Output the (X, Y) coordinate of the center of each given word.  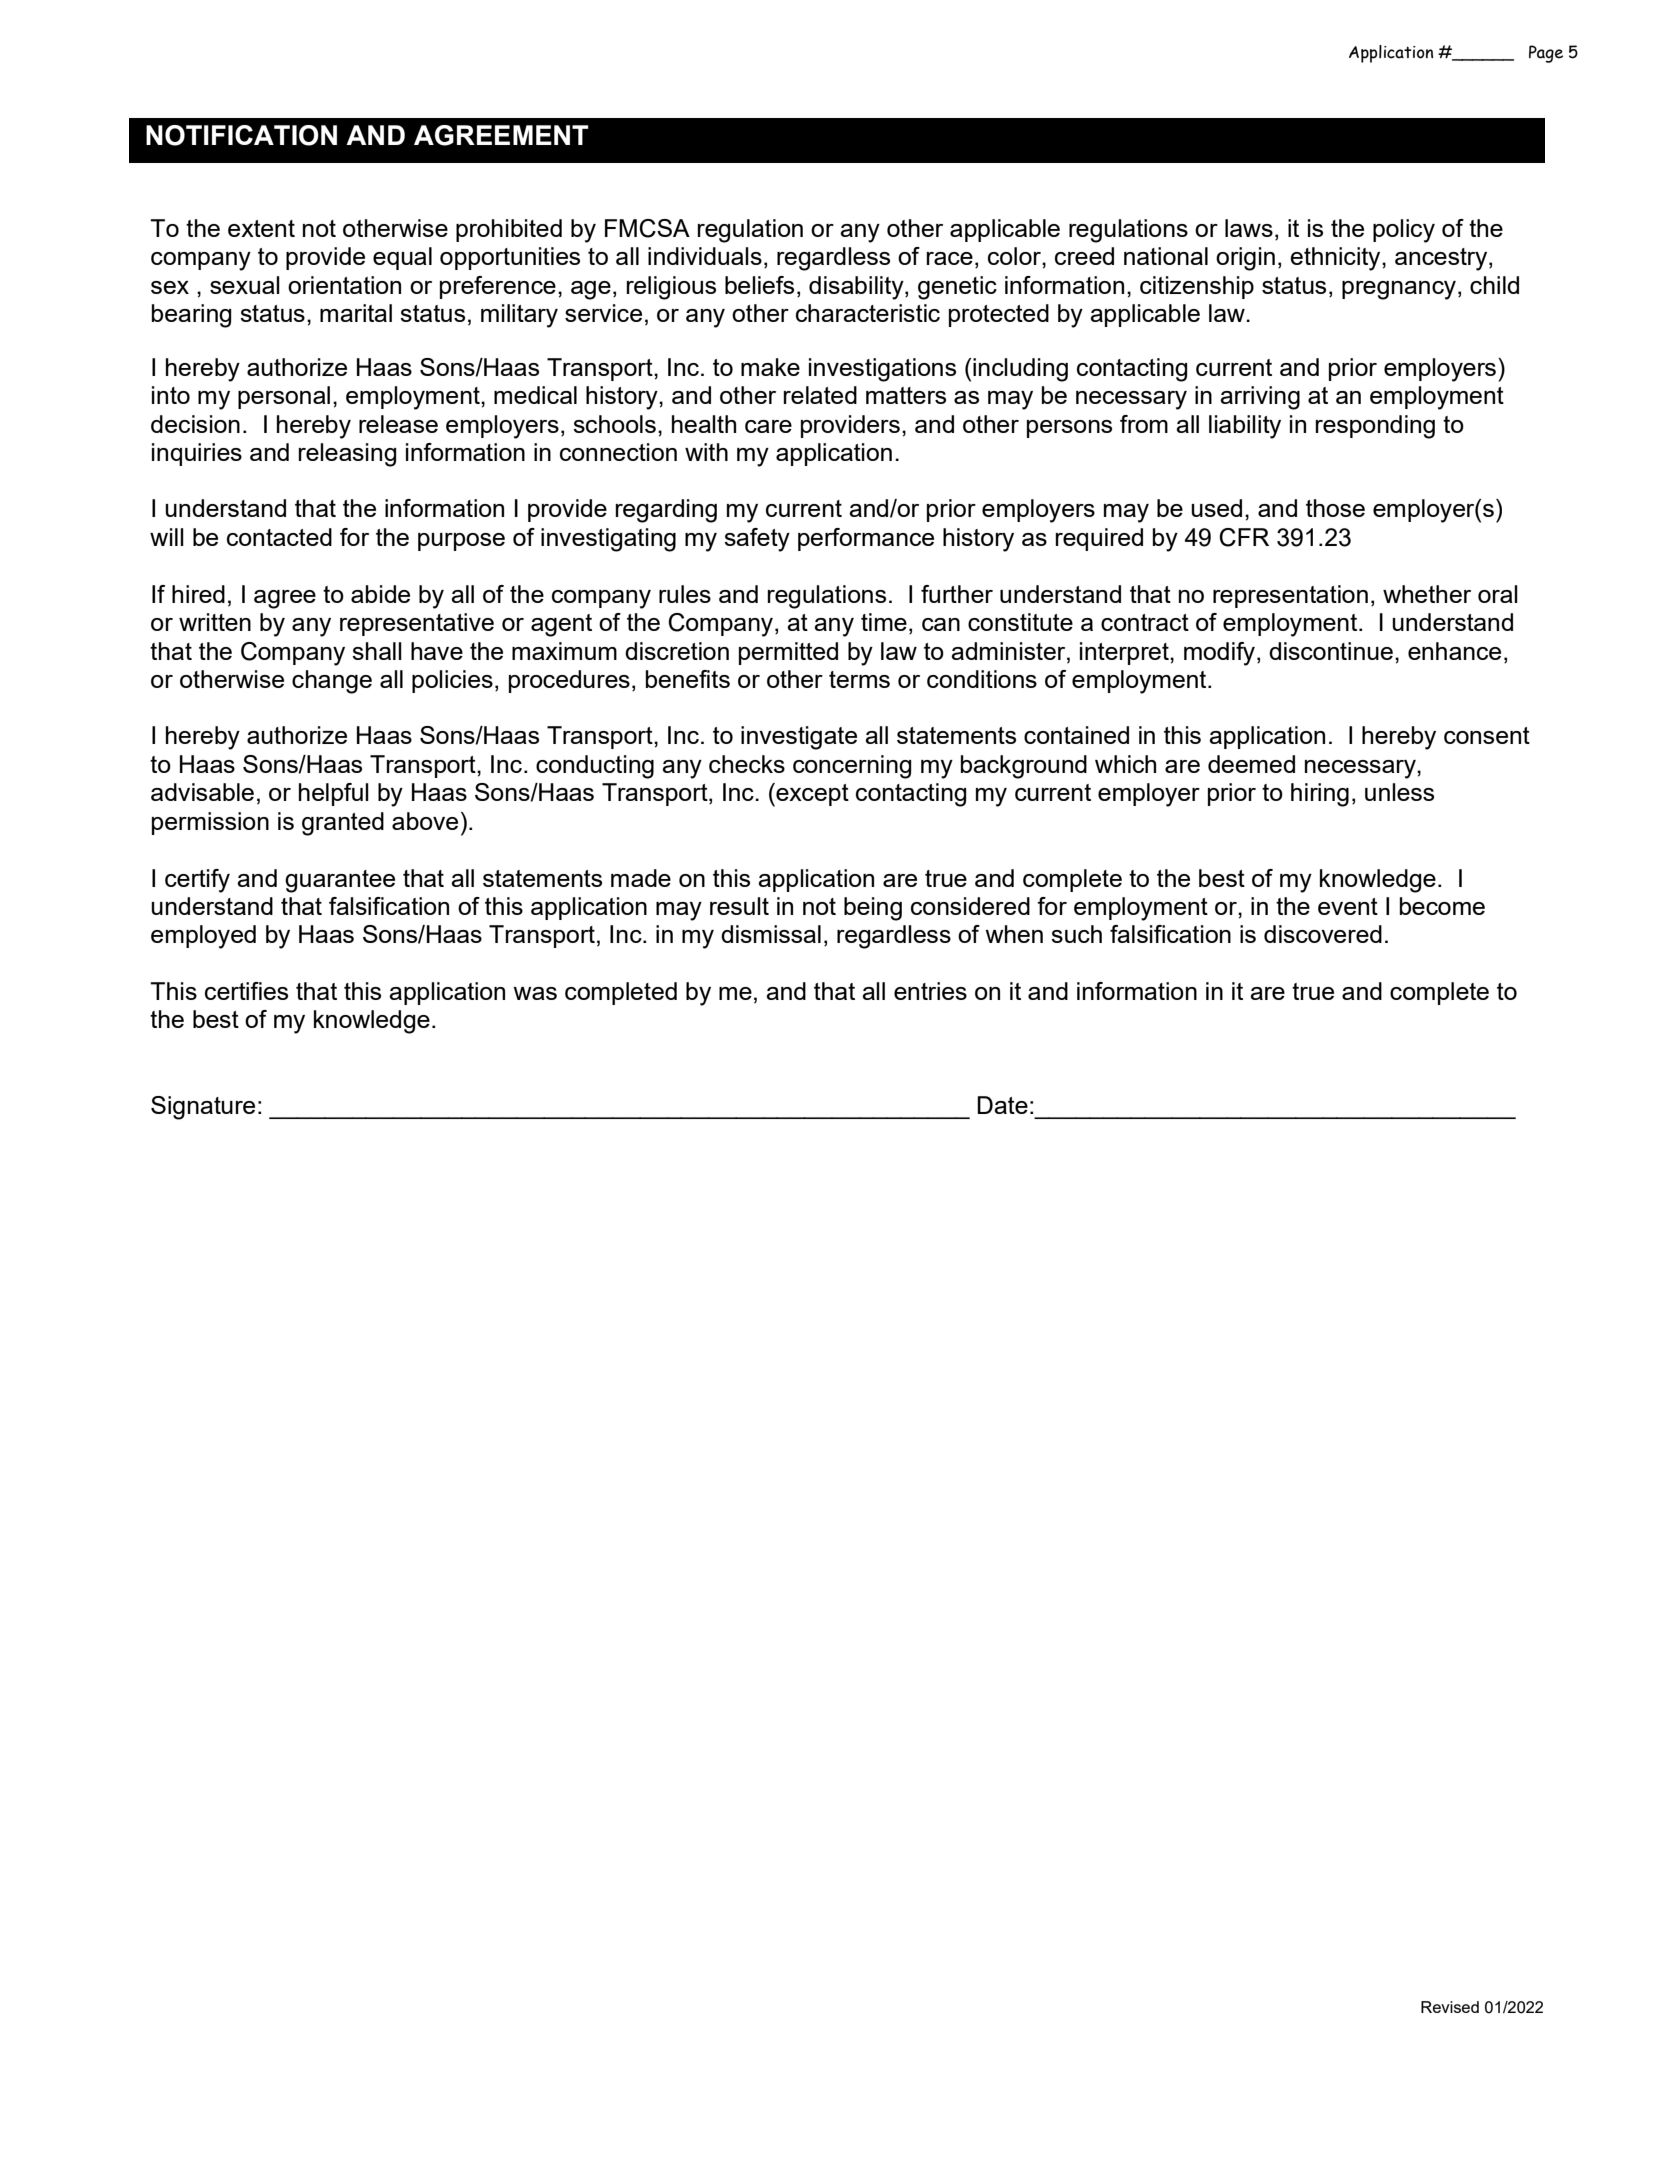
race (949, 258)
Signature (203, 1108)
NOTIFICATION (241, 135)
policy (1404, 231)
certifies (246, 991)
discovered (1323, 934)
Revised (1450, 2007)
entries (930, 991)
